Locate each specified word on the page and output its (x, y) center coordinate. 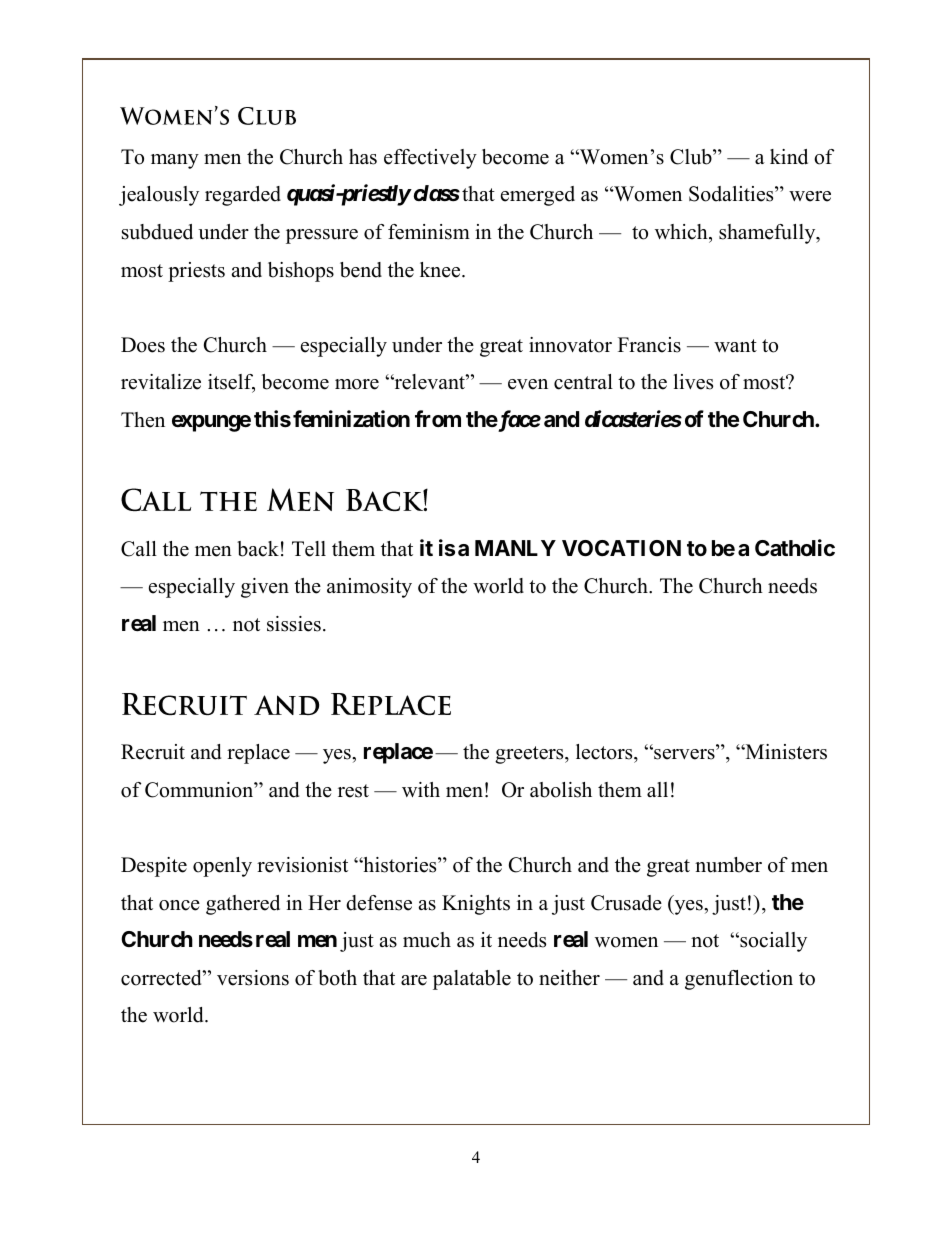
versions (253, 978)
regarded (243, 196)
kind (789, 157)
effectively (430, 159)
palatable (472, 980)
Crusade (626, 903)
